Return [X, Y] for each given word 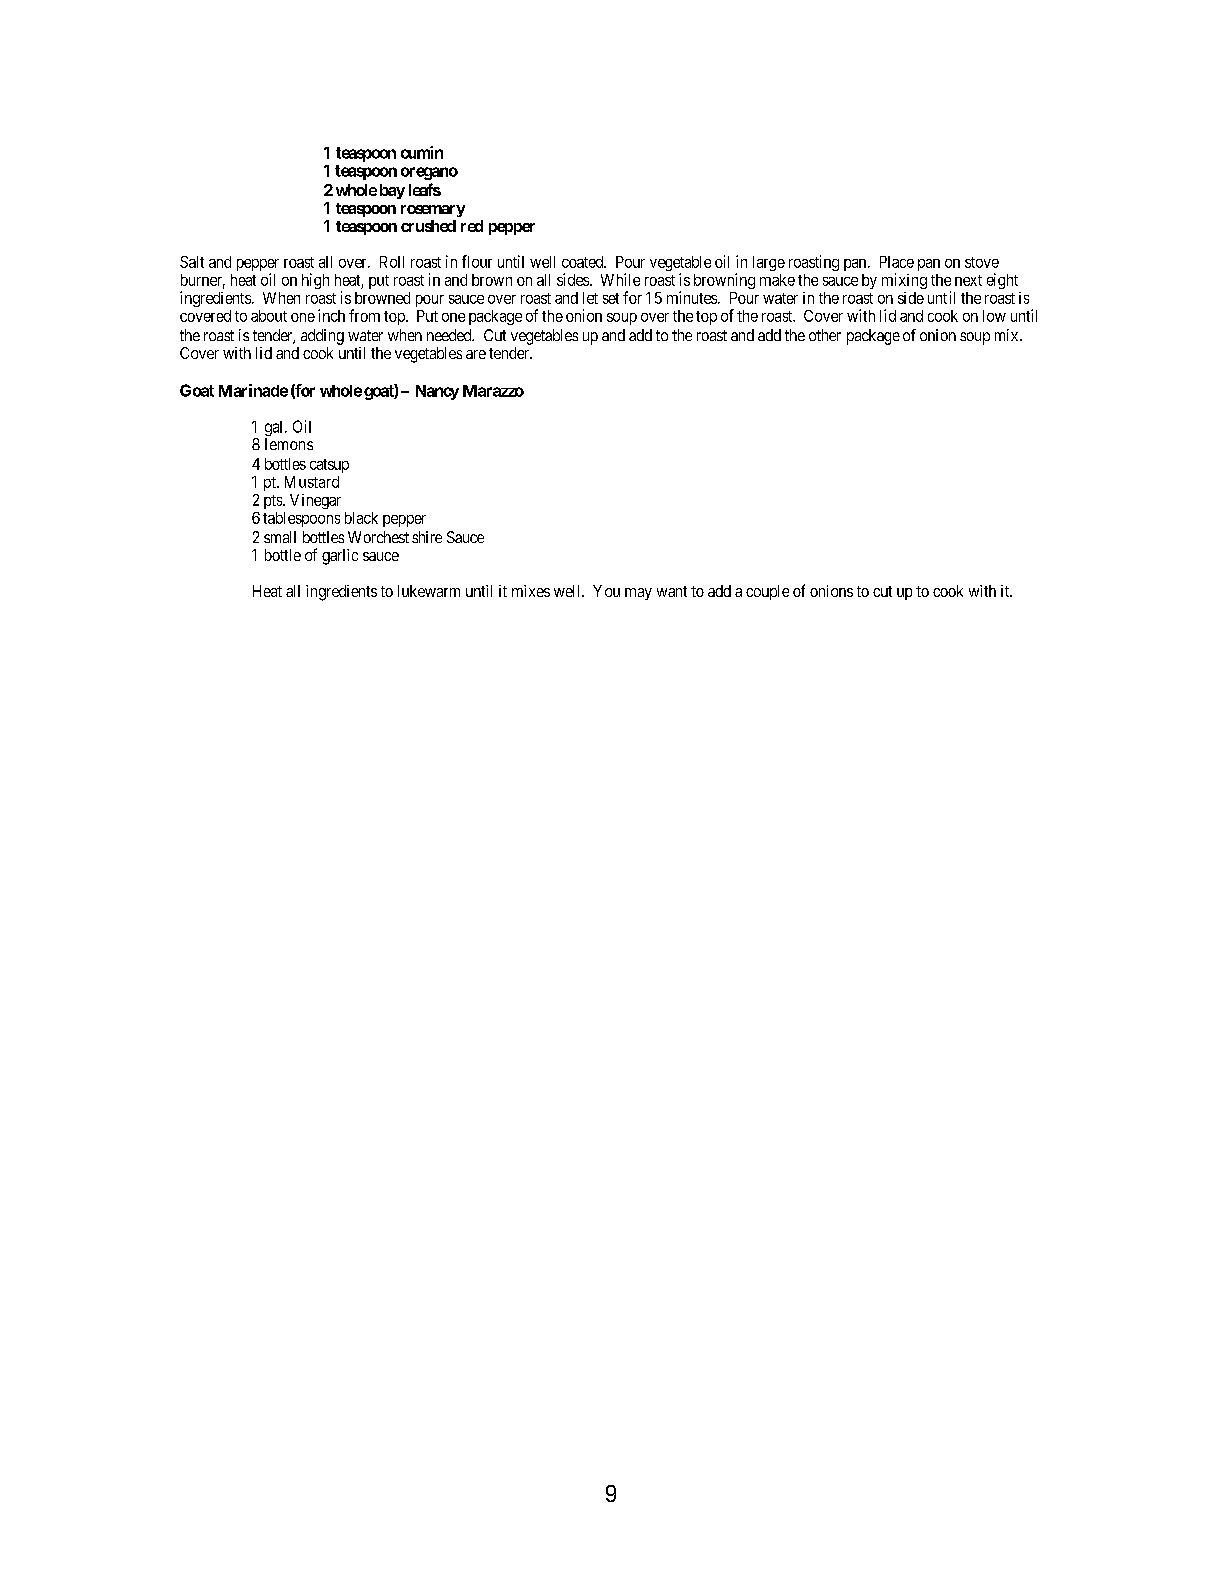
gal [275, 428]
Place [897, 262]
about [269, 316]
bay [392, 191]
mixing [904, 281]
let [590, 298]
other [825, 335]
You [606, 591]
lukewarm [429, 591]
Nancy [437, 392]
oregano [429, 173]
